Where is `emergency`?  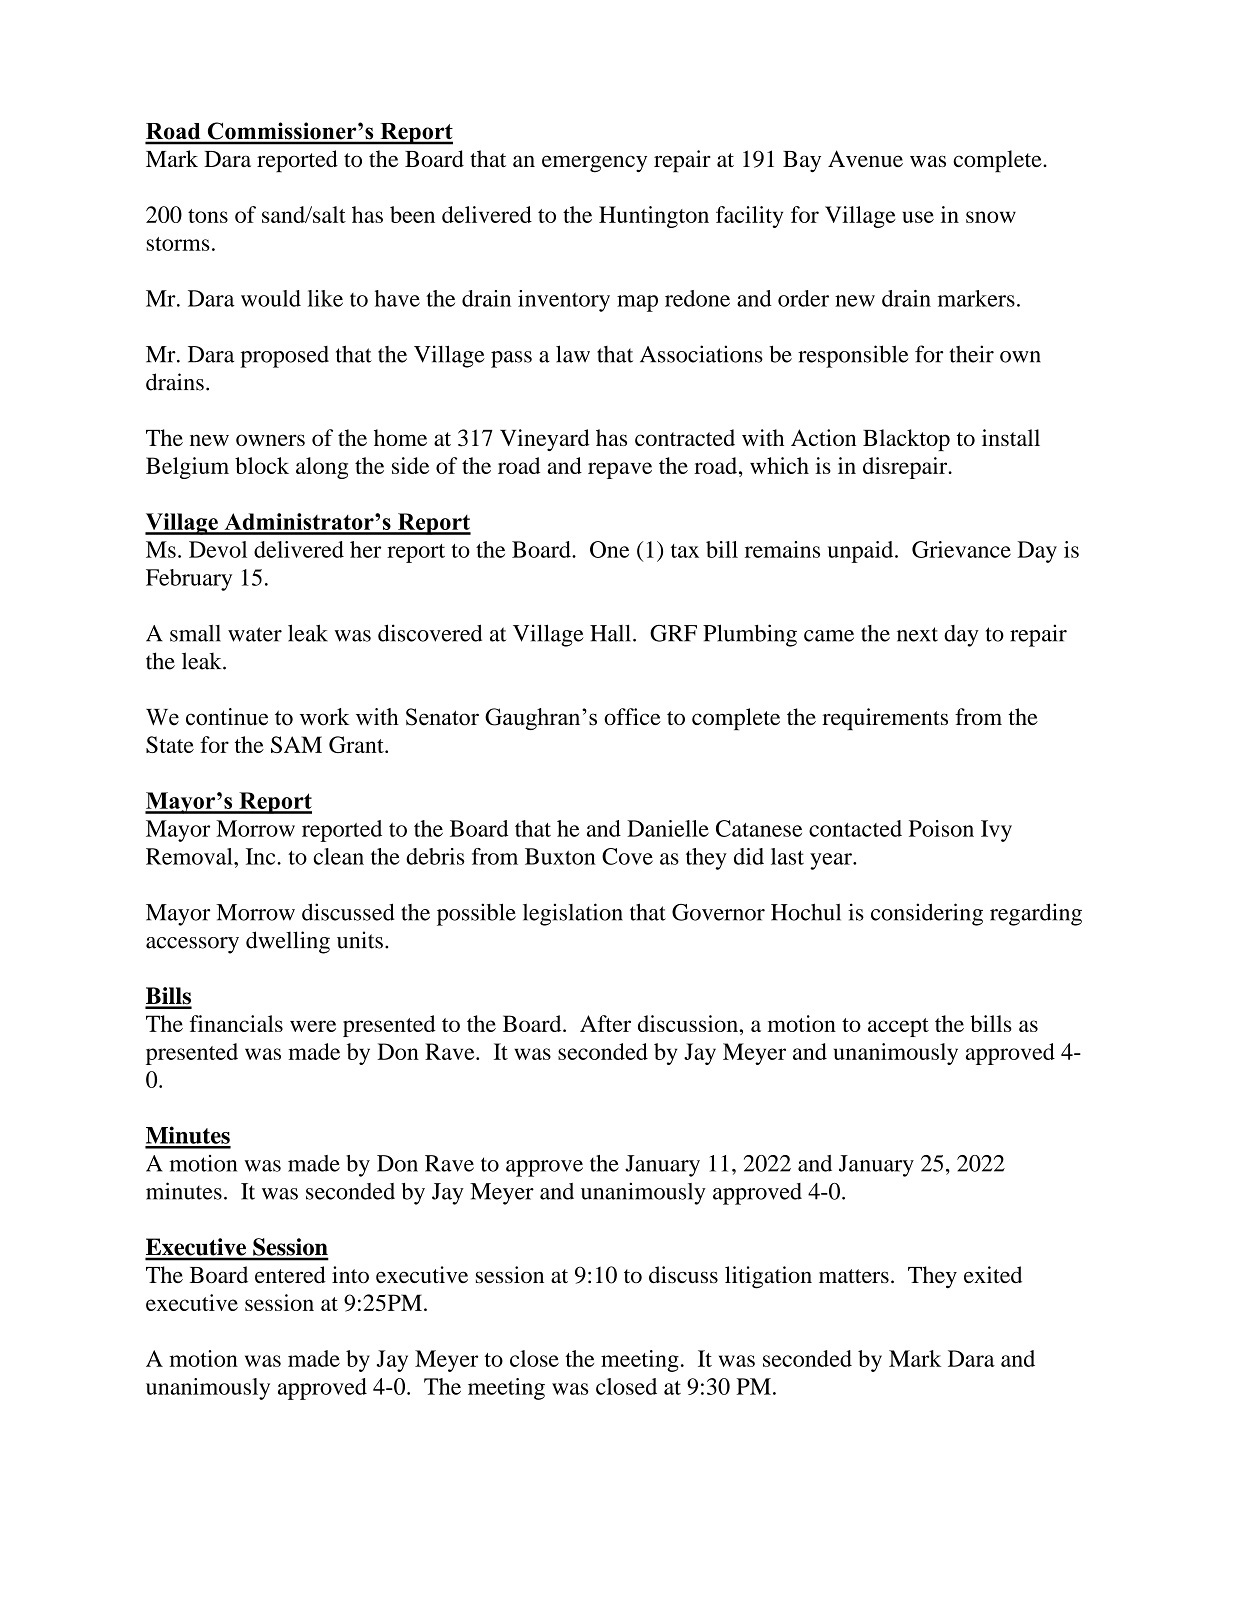 emergency is located at coordinates (594, 164).
